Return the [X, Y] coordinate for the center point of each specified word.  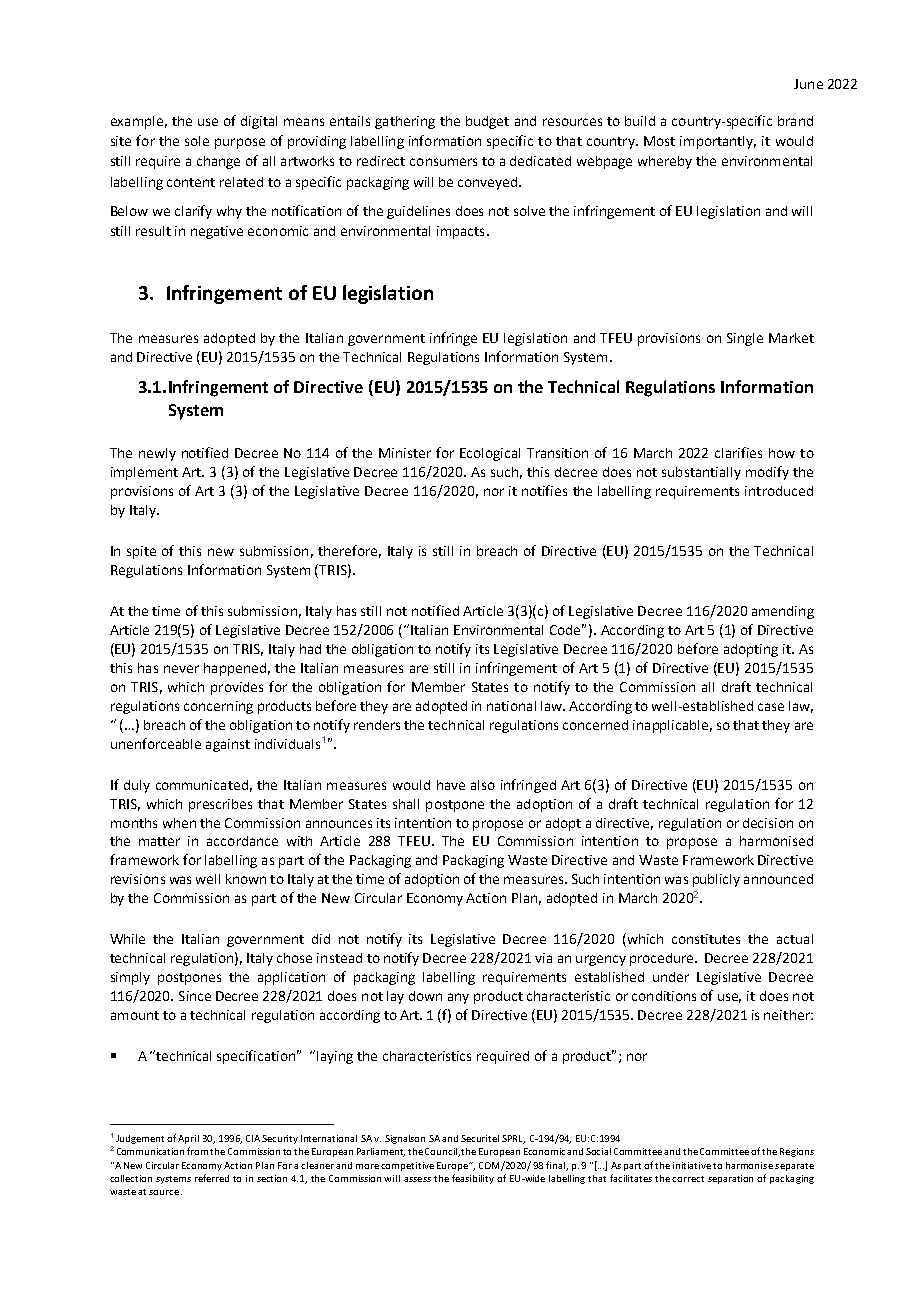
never [181, 669]
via [543, 958]
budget [487, 122]
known [246, 879]
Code [567, 629]
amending [783, 612]
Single [745, 339]
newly [157, 454]
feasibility [473, 1179]
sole [197, 141]
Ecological [490, 454]
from [197, 1151]
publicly [716, 880]
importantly [718, 142]
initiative [692, 1165]
